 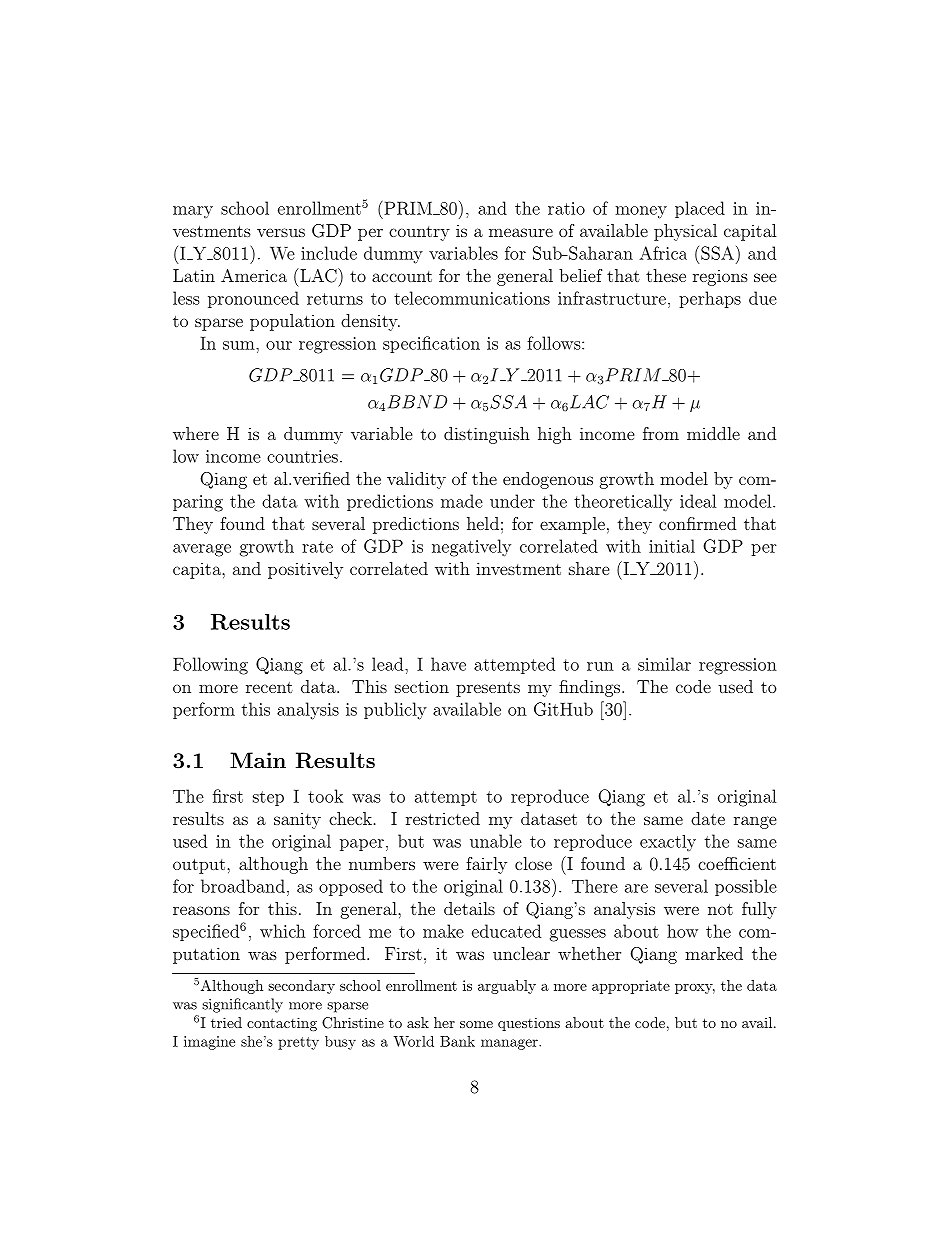 I want to click on measure, so click(x=521, y=232).
